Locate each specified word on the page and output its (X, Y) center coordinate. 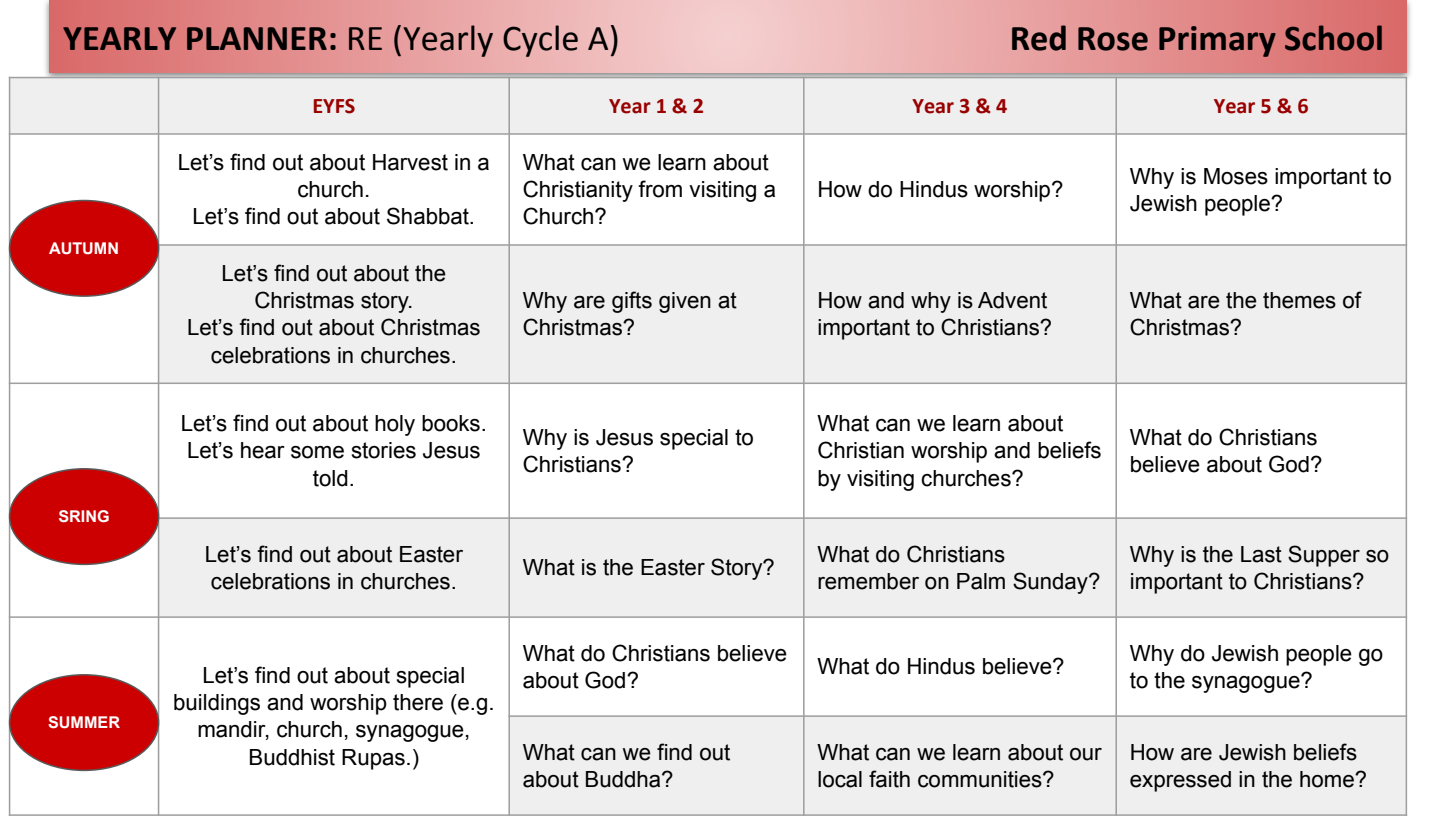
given (685, 302)
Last (1261, 554)
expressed (1180, 781)
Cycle (540, 41)
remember (868, 581)
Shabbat (429, 216)
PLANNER (257, 38)
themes (1299, 300)
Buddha (624, 779)
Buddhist (292, 757)
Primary (1217, 41)
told (330, 478)
